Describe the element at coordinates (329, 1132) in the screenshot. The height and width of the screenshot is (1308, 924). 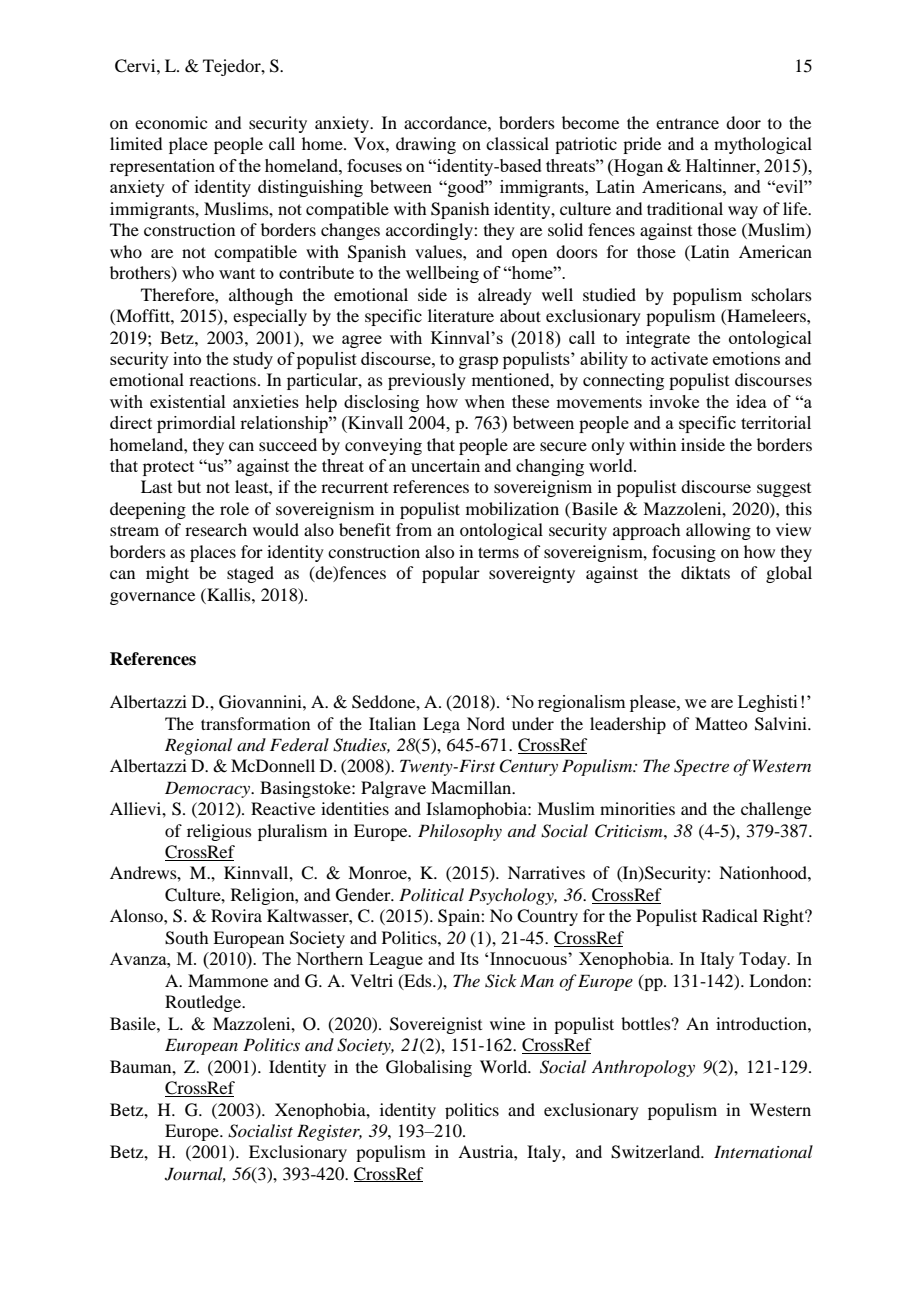
I see `Register` at that location.
